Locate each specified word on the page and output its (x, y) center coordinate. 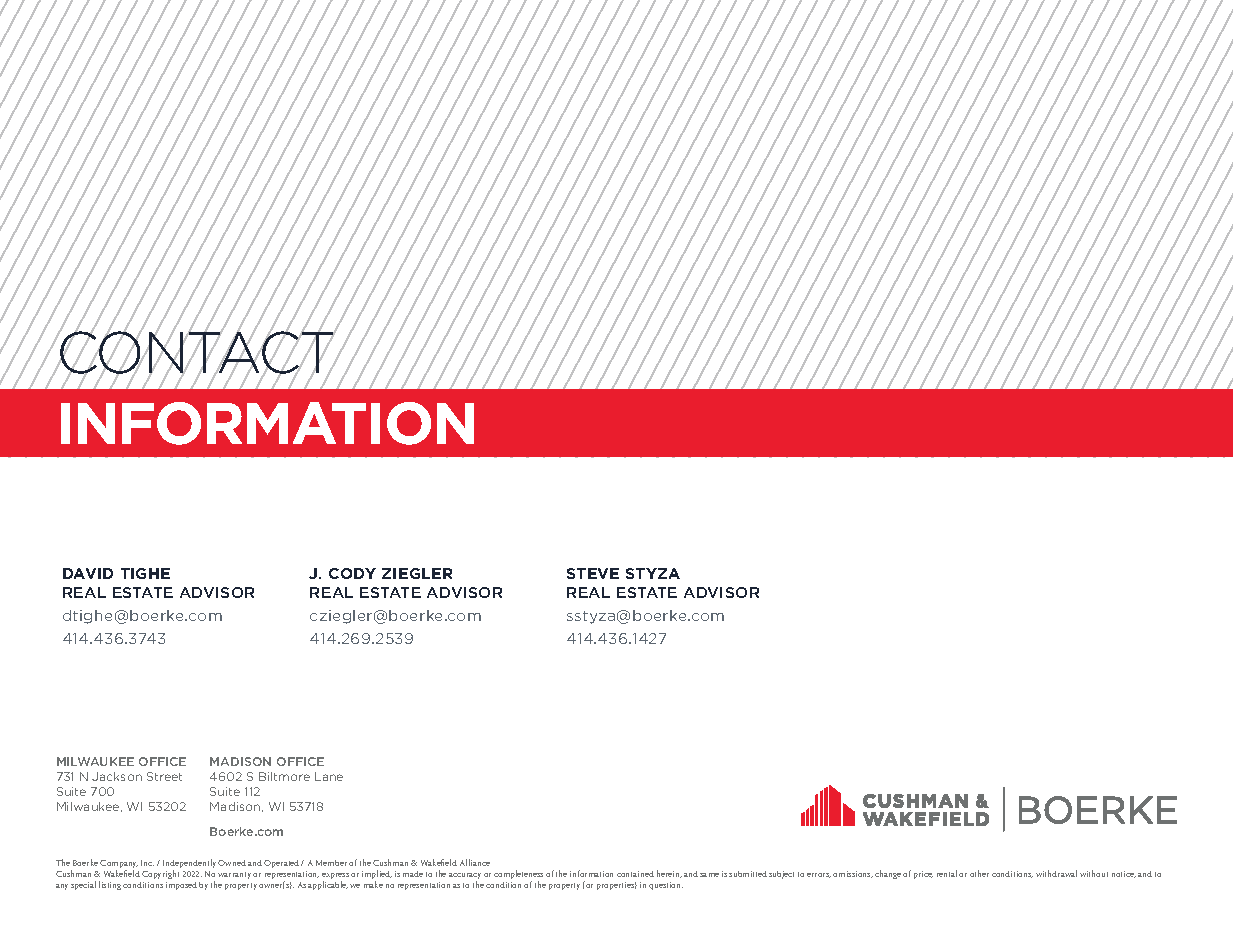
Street (164, 776)
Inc (147, 863)
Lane (329, 776)
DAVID (88, 573)
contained (635, 874)
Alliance (475, 862)
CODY (352, 573)
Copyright (160, 874)
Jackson (117, 776)
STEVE (593, 573)
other (979, 873)
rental (947, 873)
